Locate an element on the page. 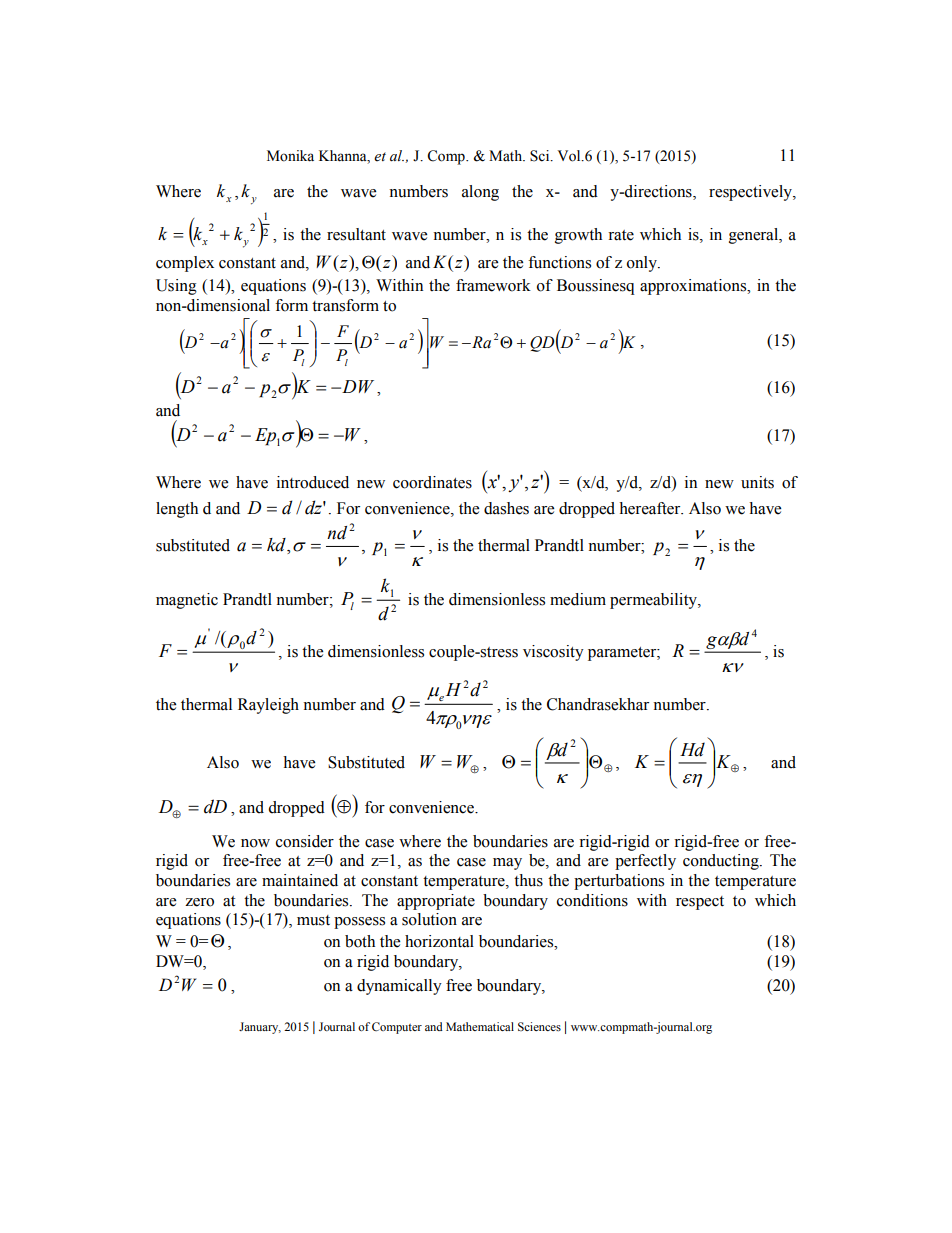 The height and width of the image is (1233, 952). along is located at coordinates (480, 193).
